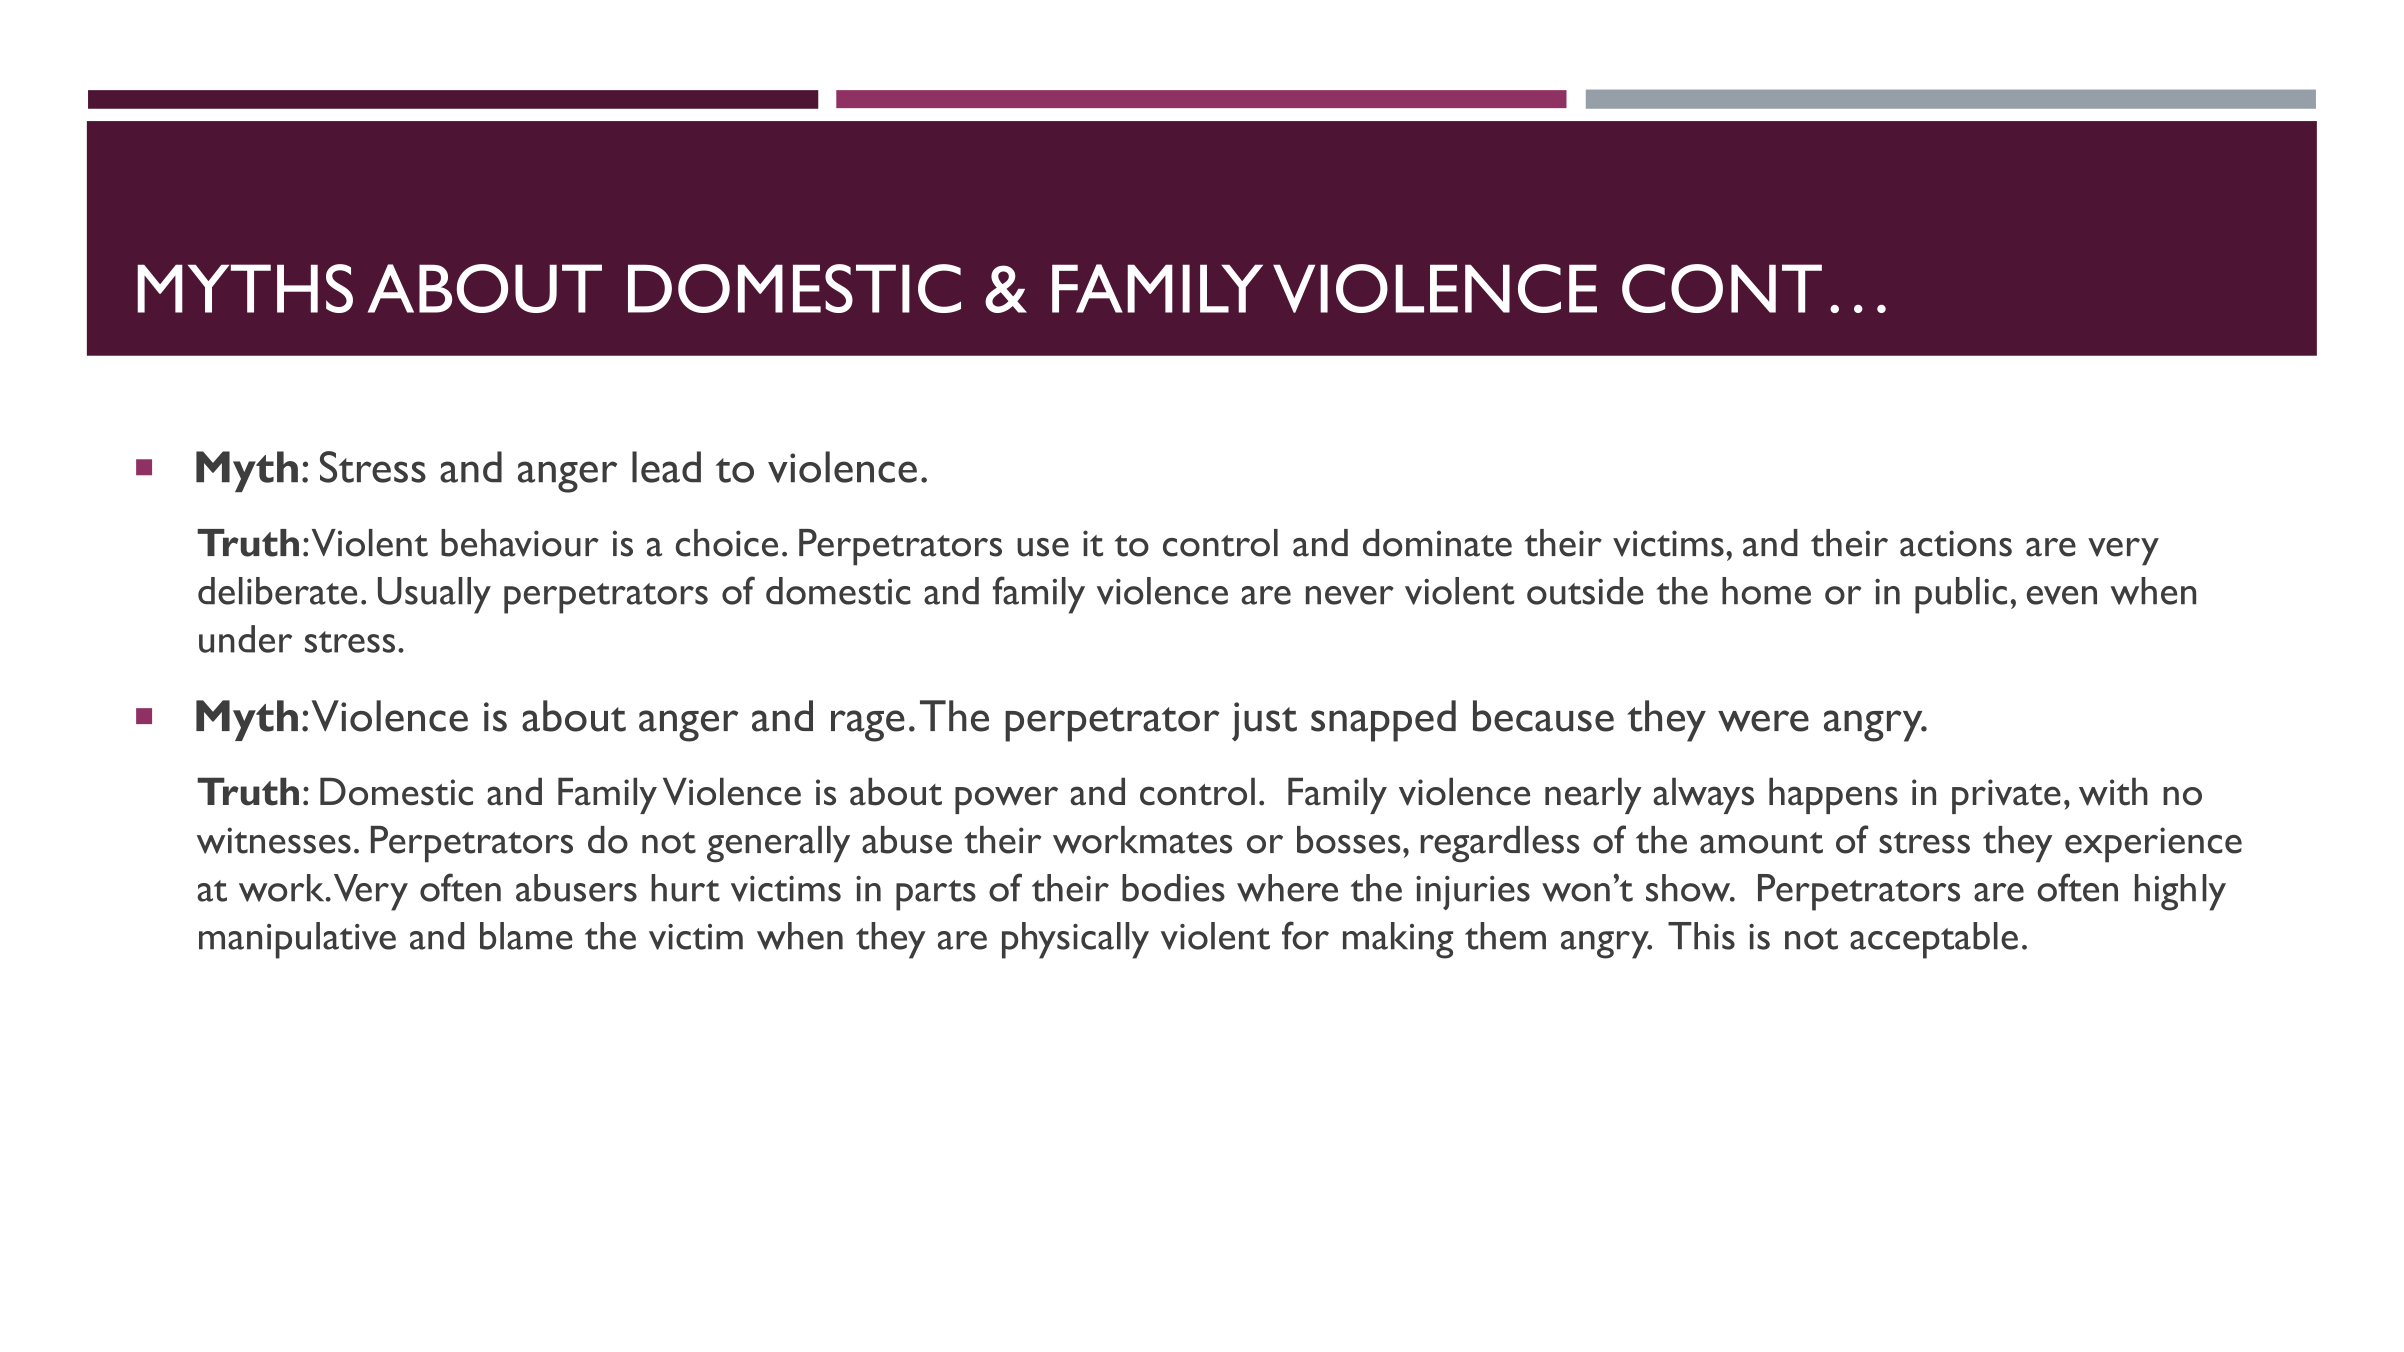  What do you see at coordinates (526, 936) in the document?
I see `blame` at bounding box center [526, 936].
